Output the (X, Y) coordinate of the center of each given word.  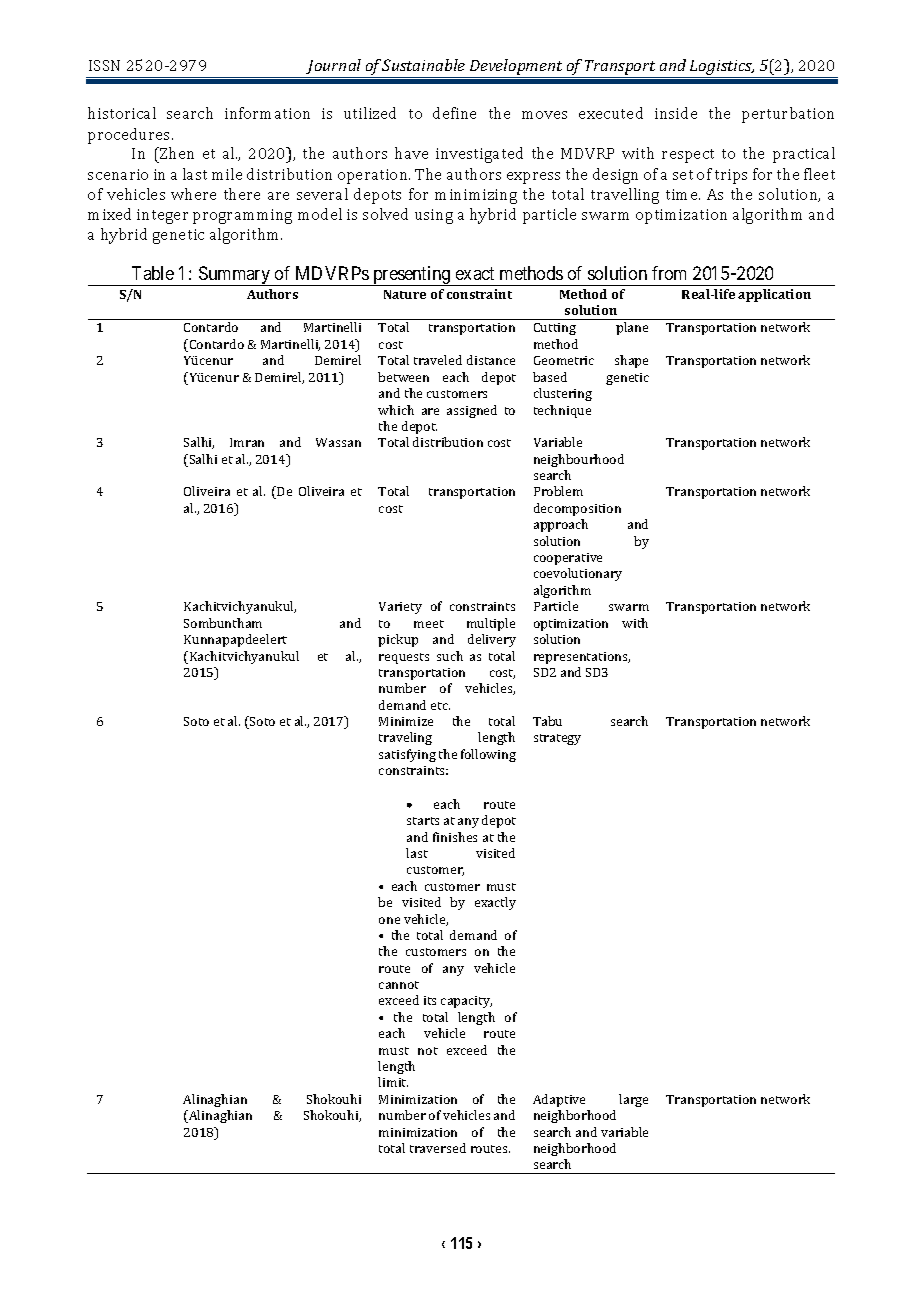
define (454, 113)
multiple (491, 624)
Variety (400, 608)
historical (122, 113)
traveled (438, 360)
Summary (234, 276)
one (389, 920)
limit (393, 1082)
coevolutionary (578, 574)
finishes (455, 837)
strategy (557, 739)
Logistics (721, 69)
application (774, 295)
